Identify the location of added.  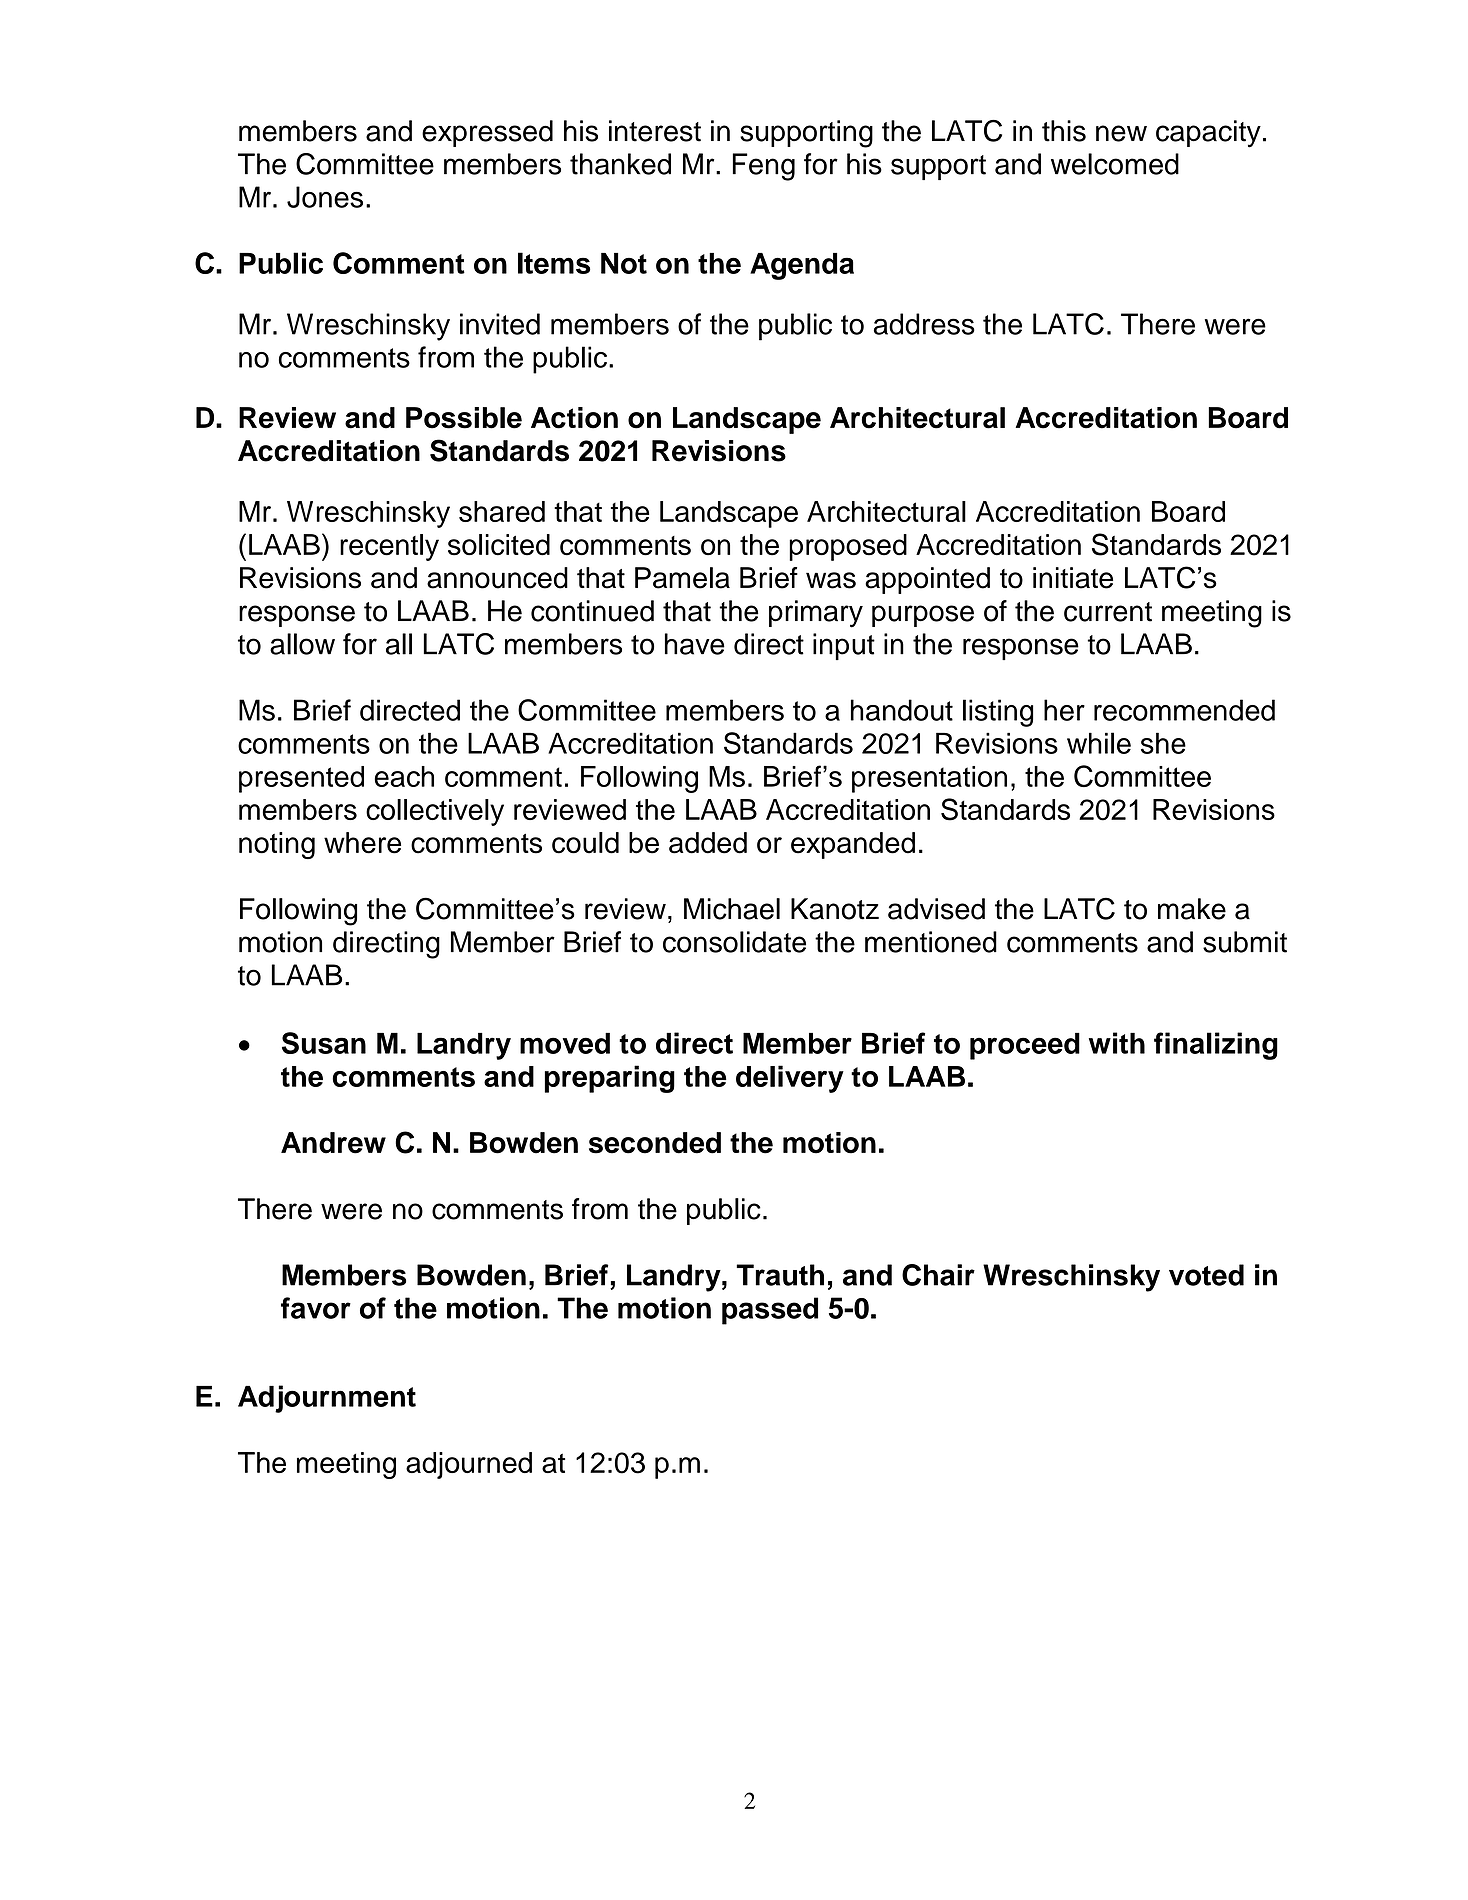
(708, 843).
